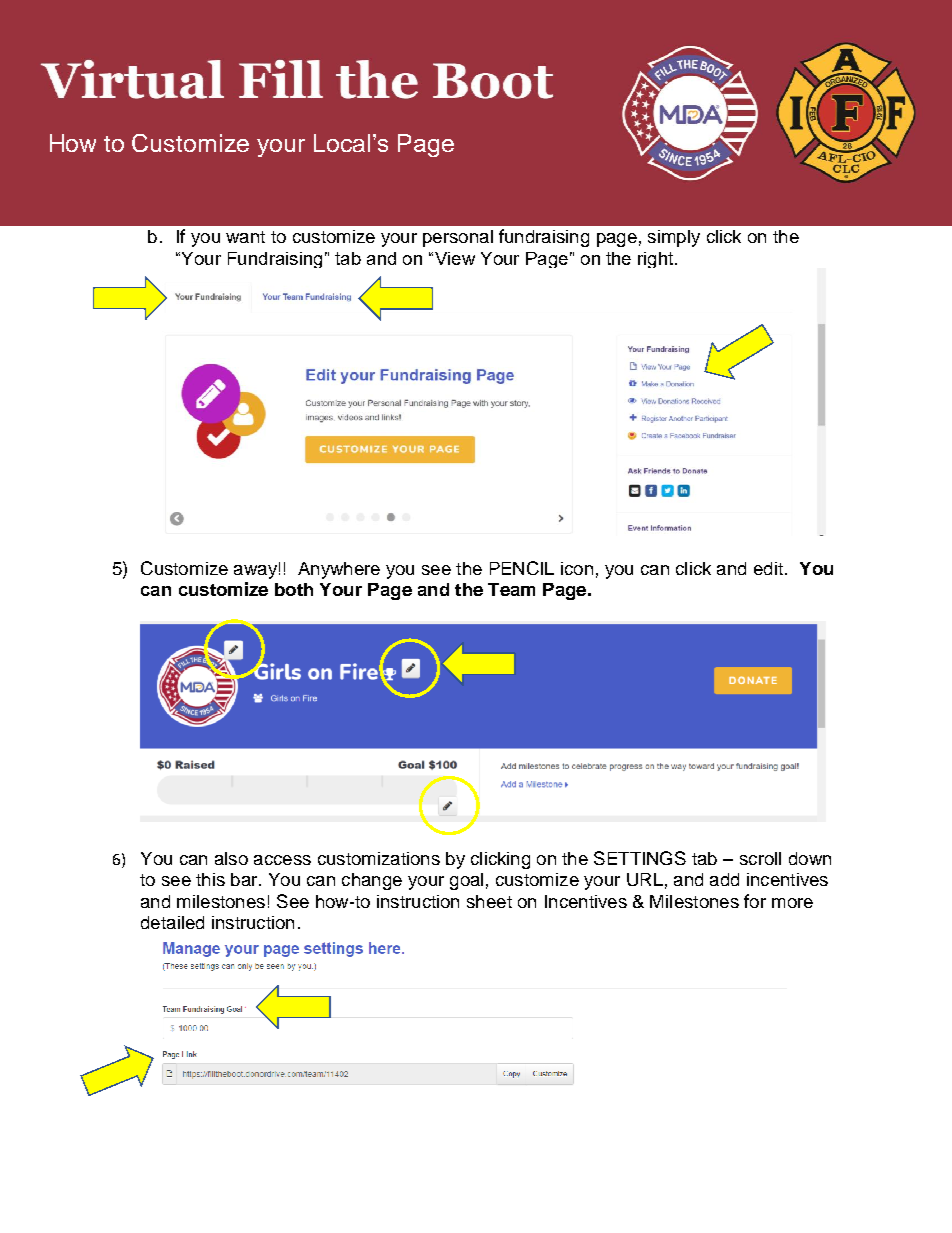 This screenshot has width=952, height=1233. Describe the element at coordinates (245, 879) in the screenshot. I see `bar` at that location.
